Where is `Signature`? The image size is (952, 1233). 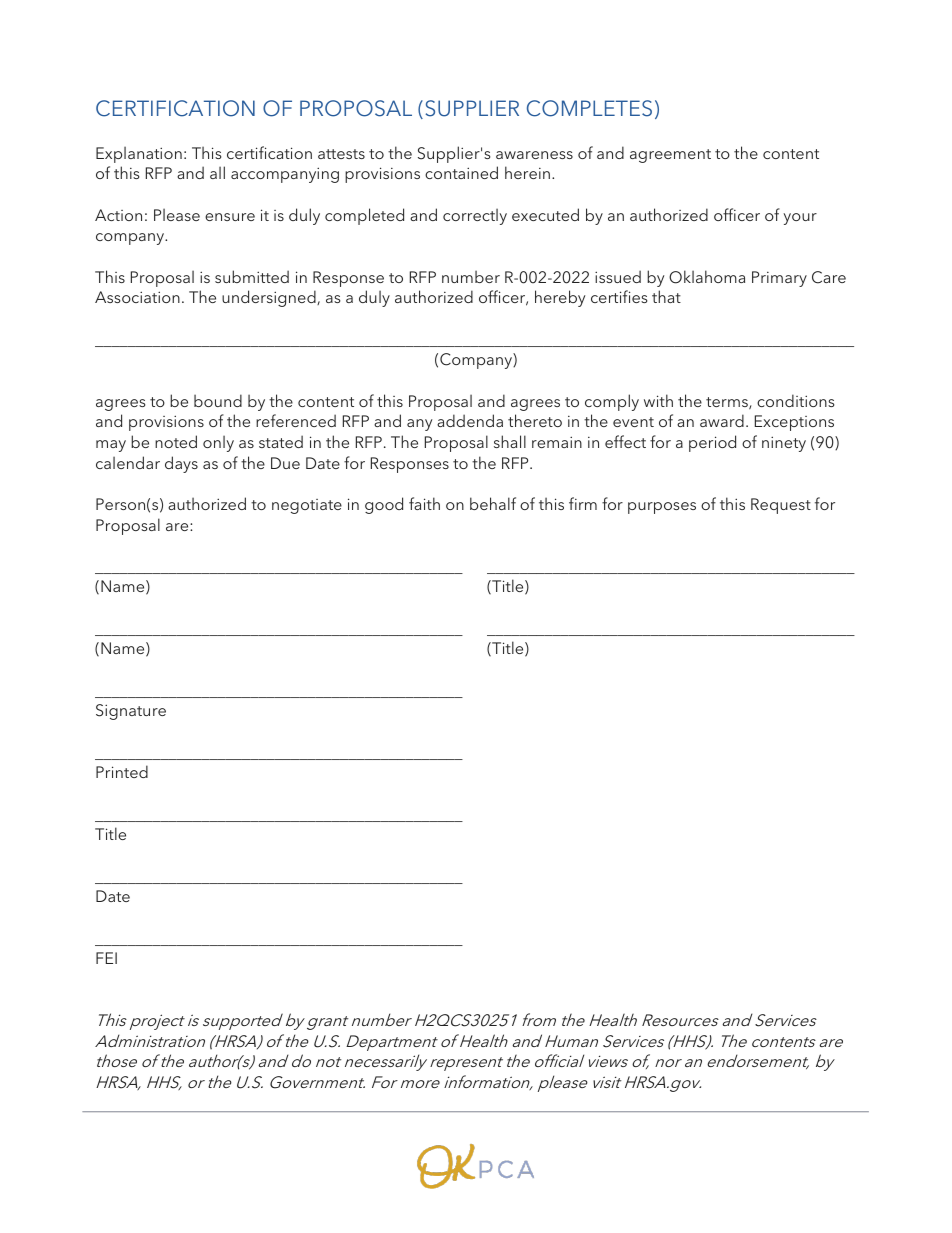 Signature is located at coordinates (131, 712).
